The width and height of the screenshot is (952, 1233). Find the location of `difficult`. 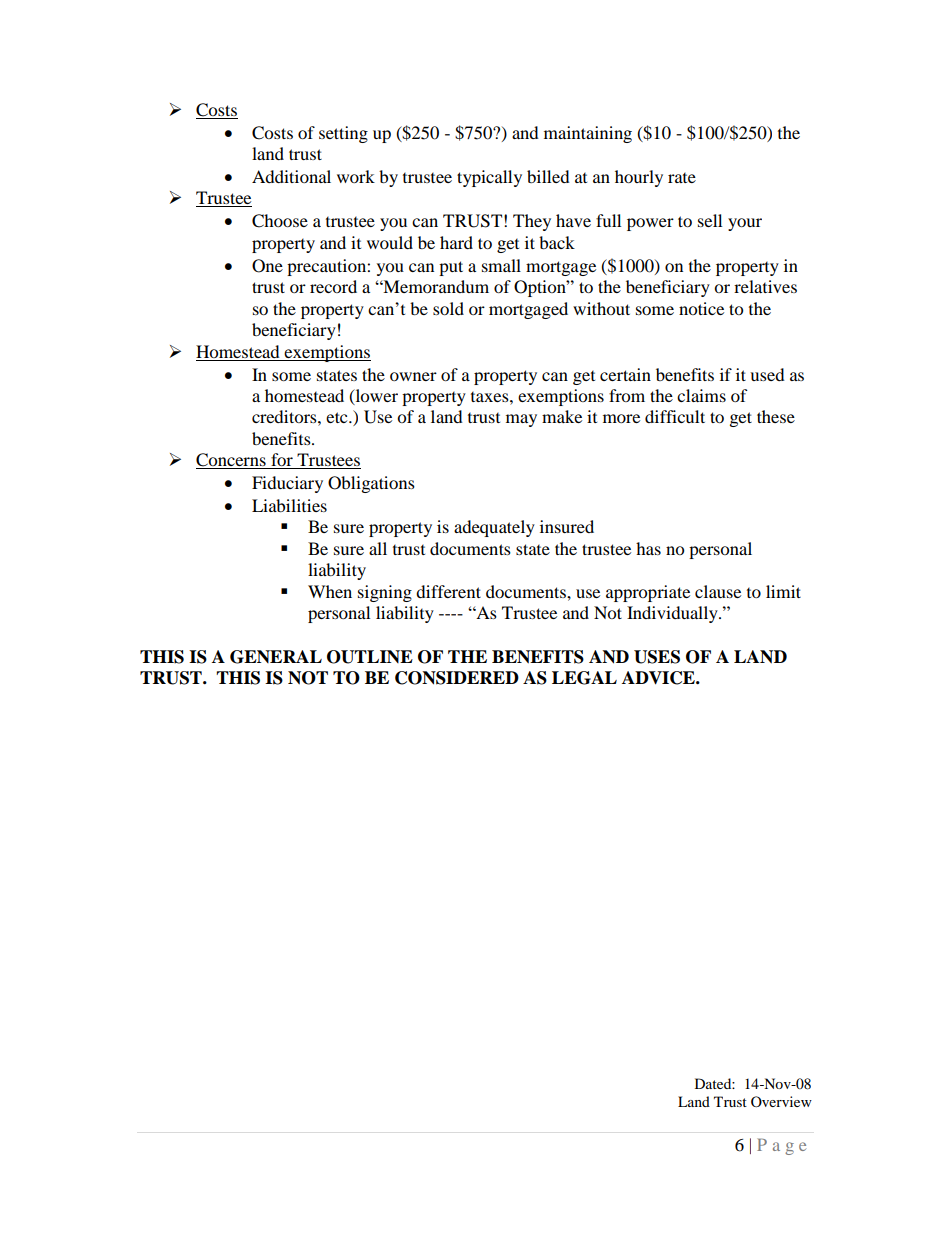

difficult is located at coordinates (675, 416).
